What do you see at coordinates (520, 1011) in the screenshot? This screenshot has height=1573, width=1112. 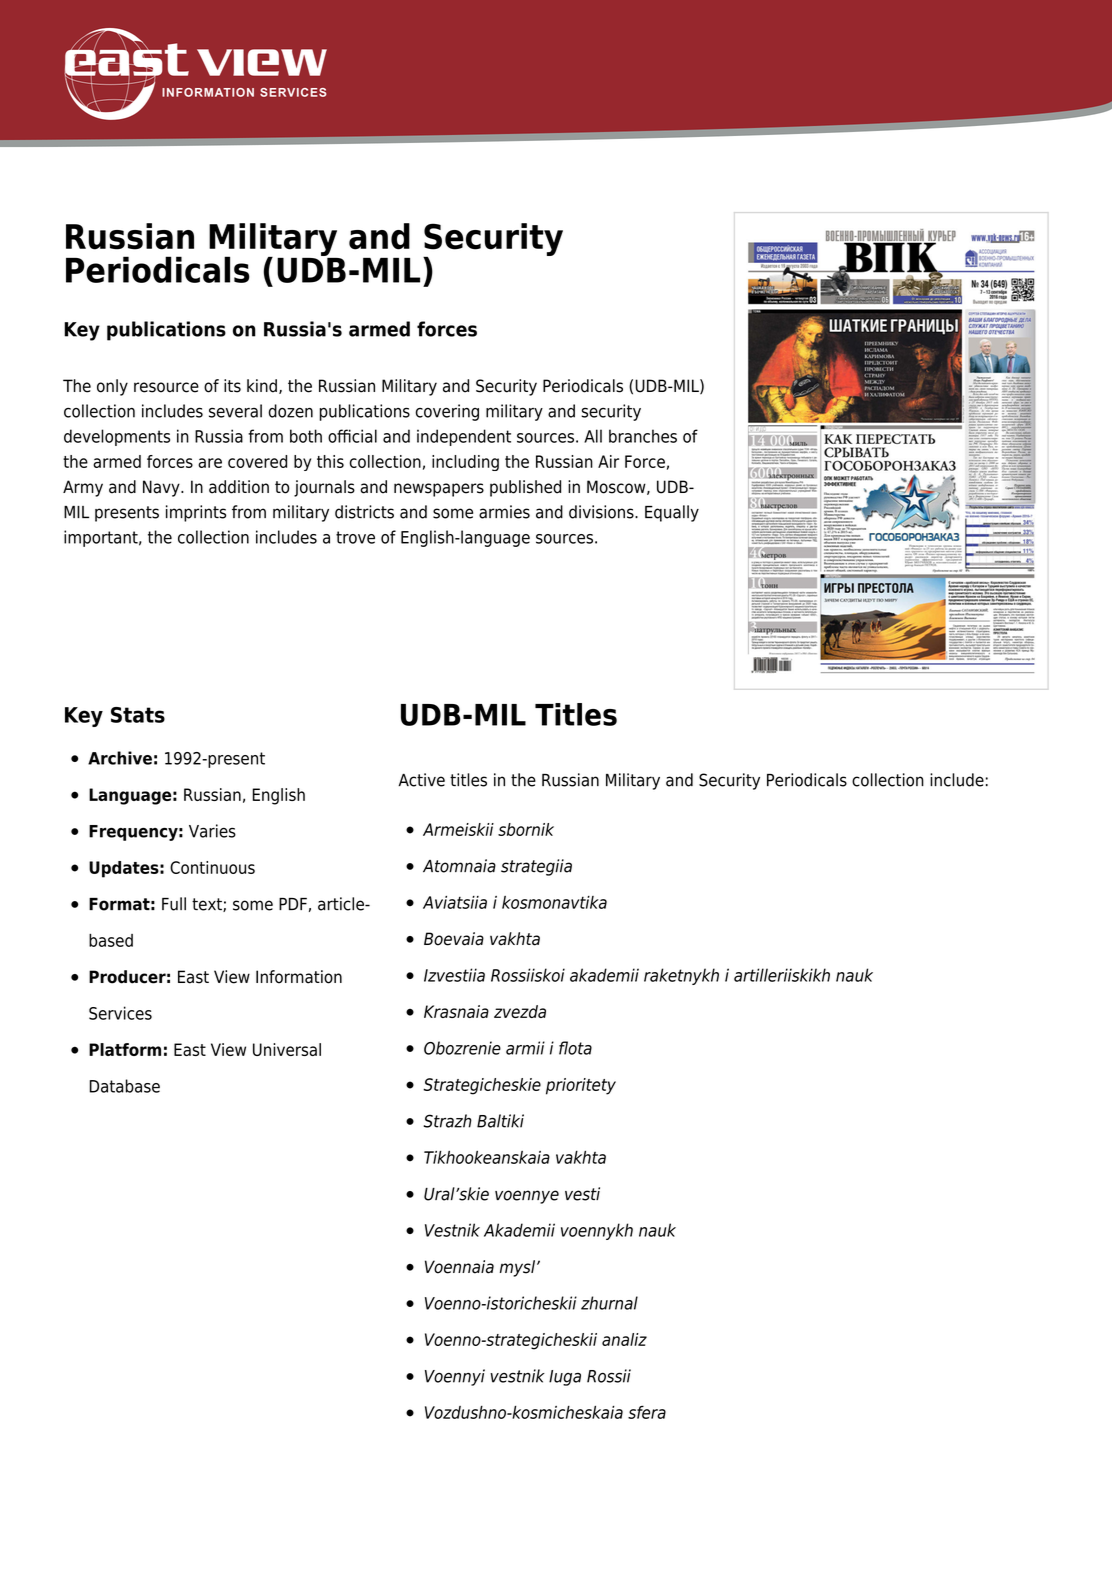 I see `zvezda` at bounding box center [520, 1011].
